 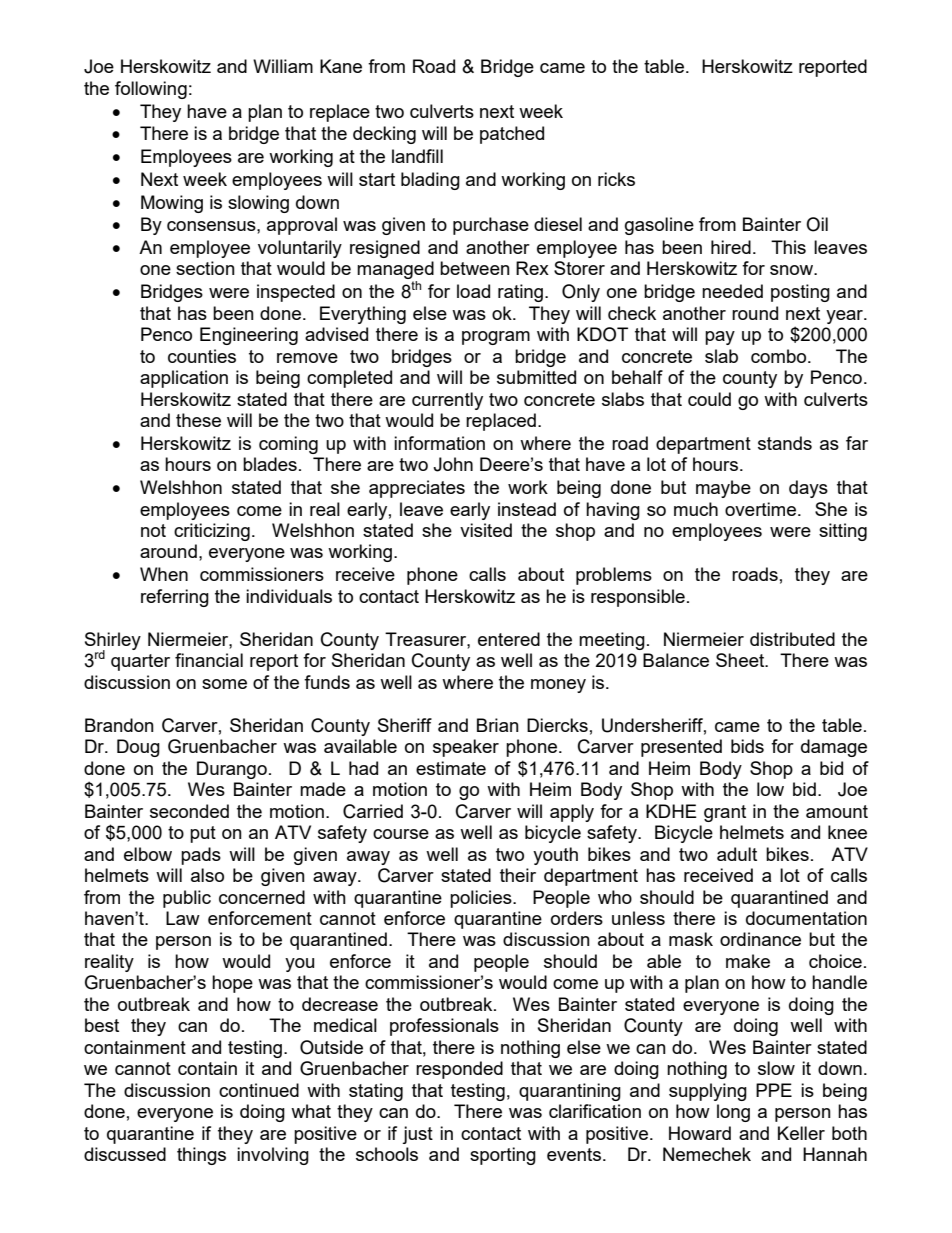 I want to click on entered, so click(x=509, y=639).
